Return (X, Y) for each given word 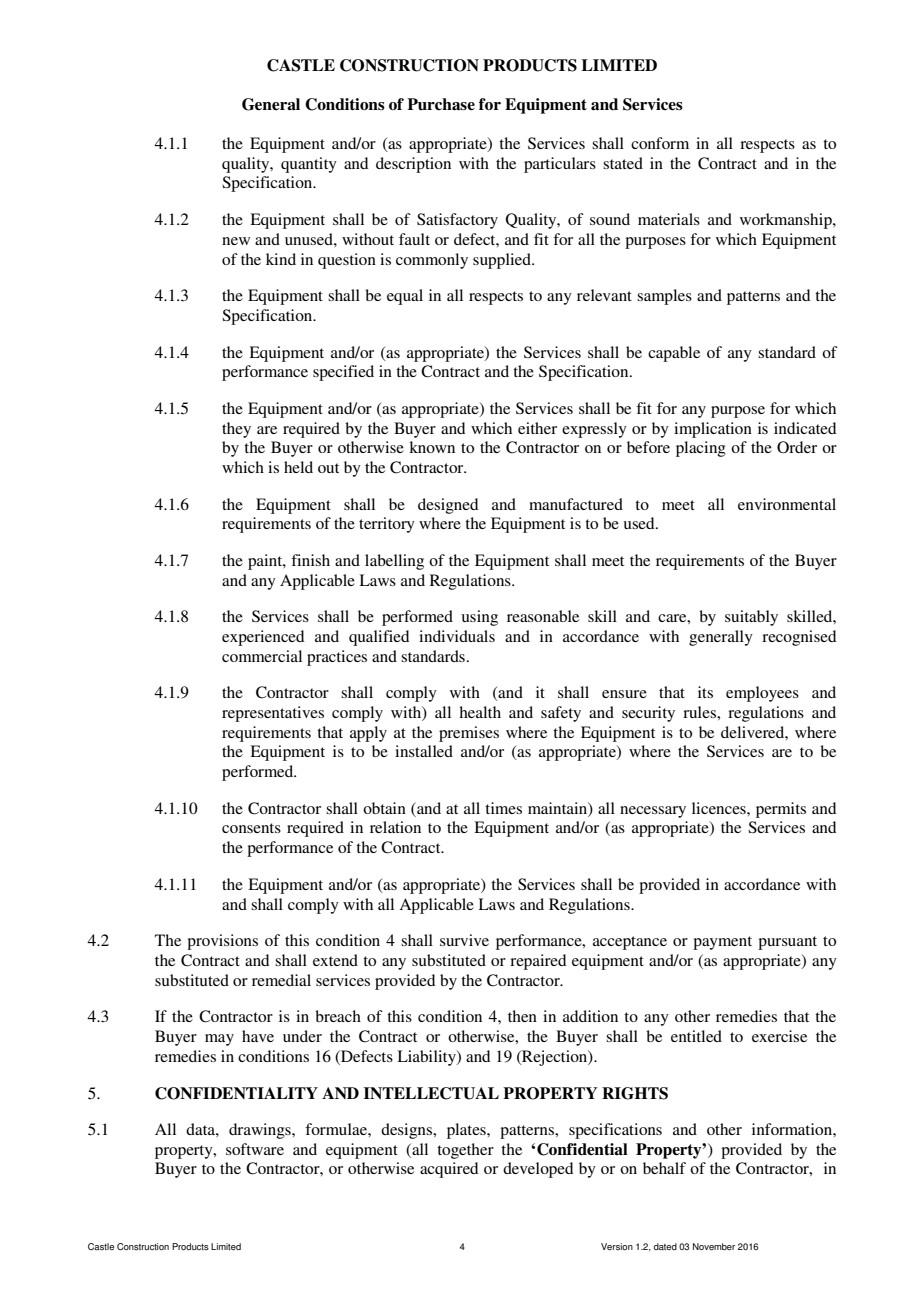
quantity (309, 165)
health (480, 712)
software (255, 1149)
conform (660, 143)
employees (762, 694)
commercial (262, 656)
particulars (560, 165)
